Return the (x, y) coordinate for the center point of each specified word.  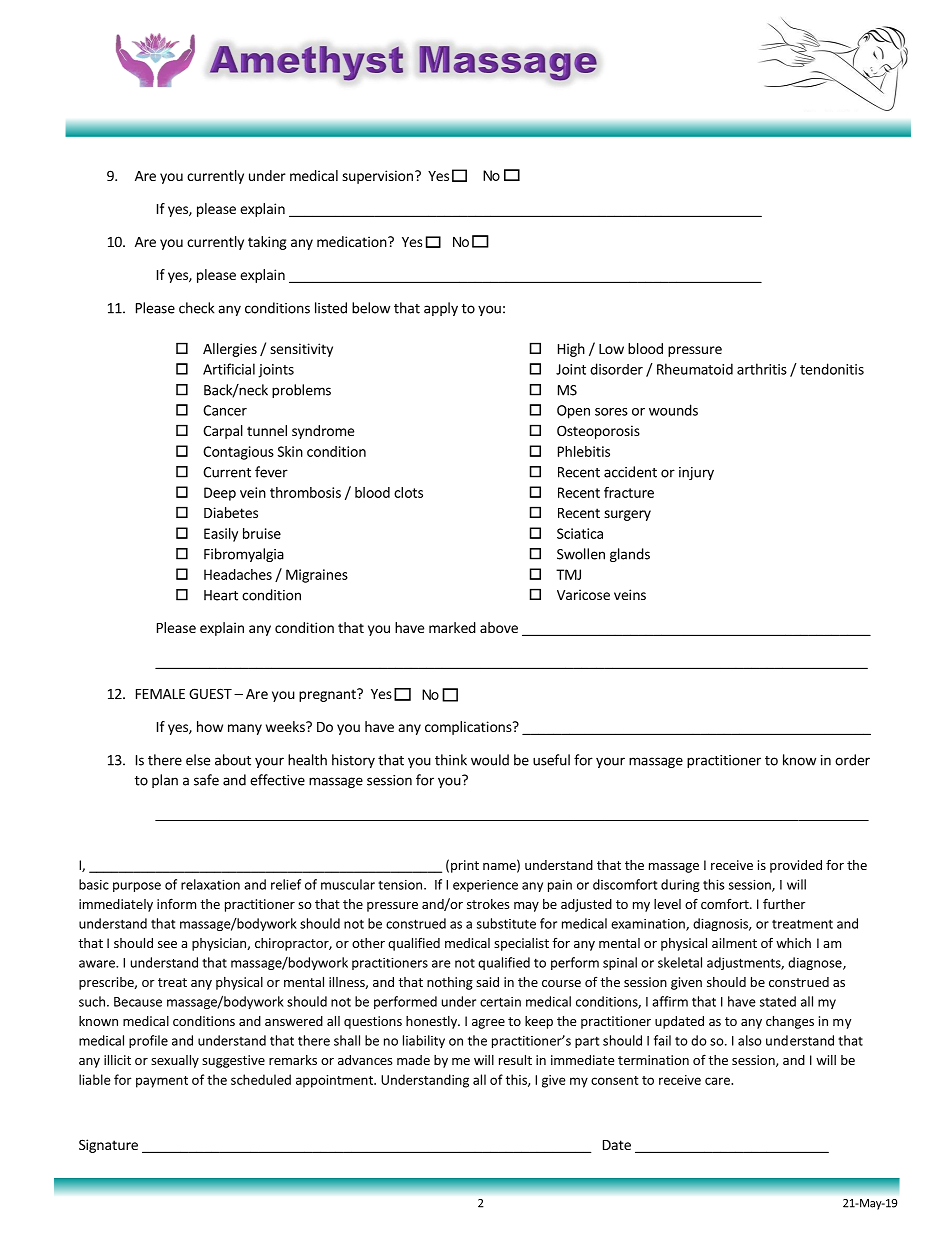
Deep (220, 494)
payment (162, 1082)
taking (267, 243)
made (413, 1060)
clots (408, 492)
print (465, 866)
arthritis (762, 369)
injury (696, 473)
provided (796, 866)
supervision (377, 177)
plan (165, 781)
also (749, 1040)
